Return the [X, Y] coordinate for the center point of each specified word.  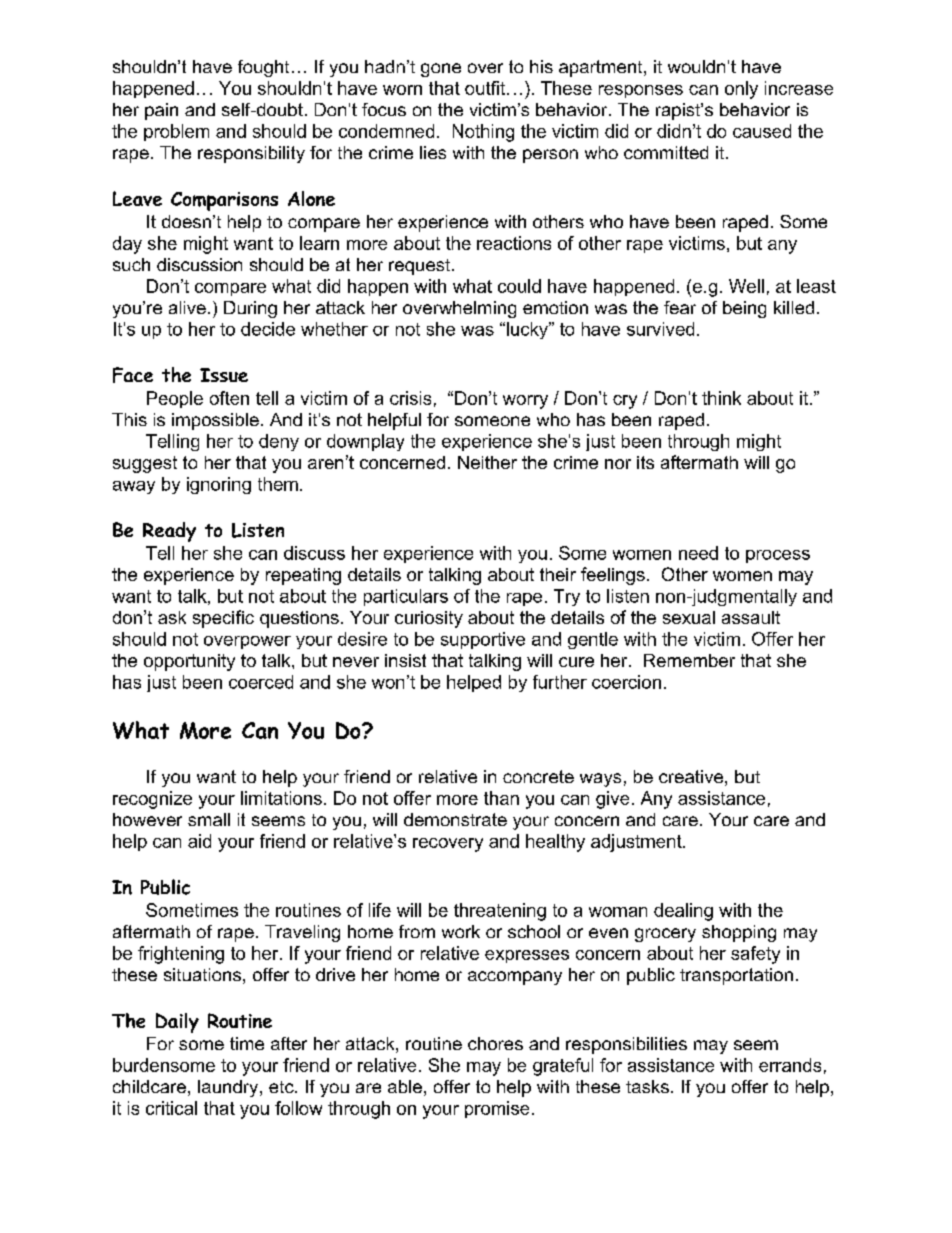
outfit [486, 88]
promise [497, 1109]
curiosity [429, 619]
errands [790, 1065]
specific [223, 619]
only [741, 90]
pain [161, 111]
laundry [229, 1088]
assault [751, 617]
